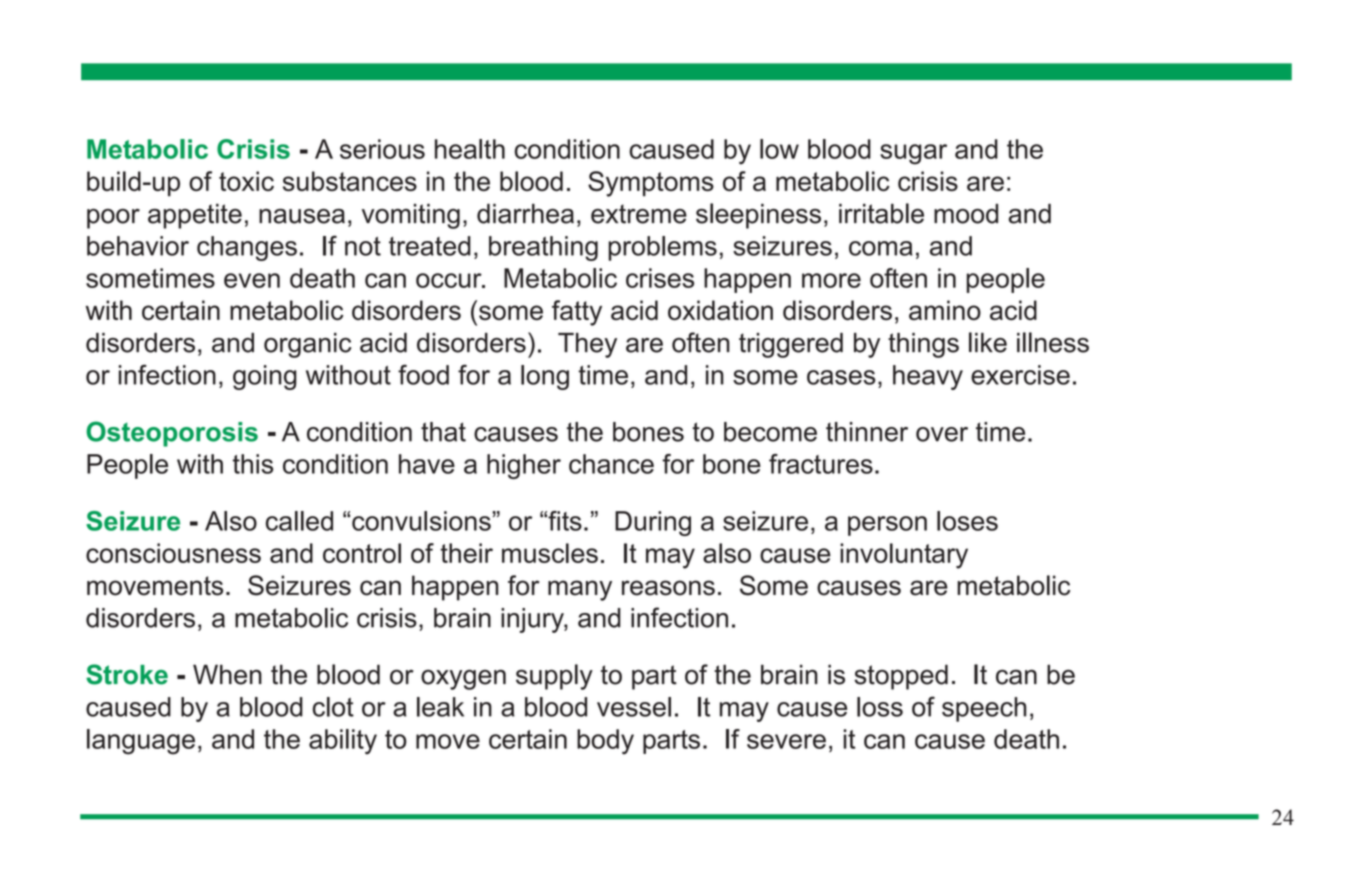 The width and height of the screenshot is (1372, 887). I want to click on this, so click(253, 464).
